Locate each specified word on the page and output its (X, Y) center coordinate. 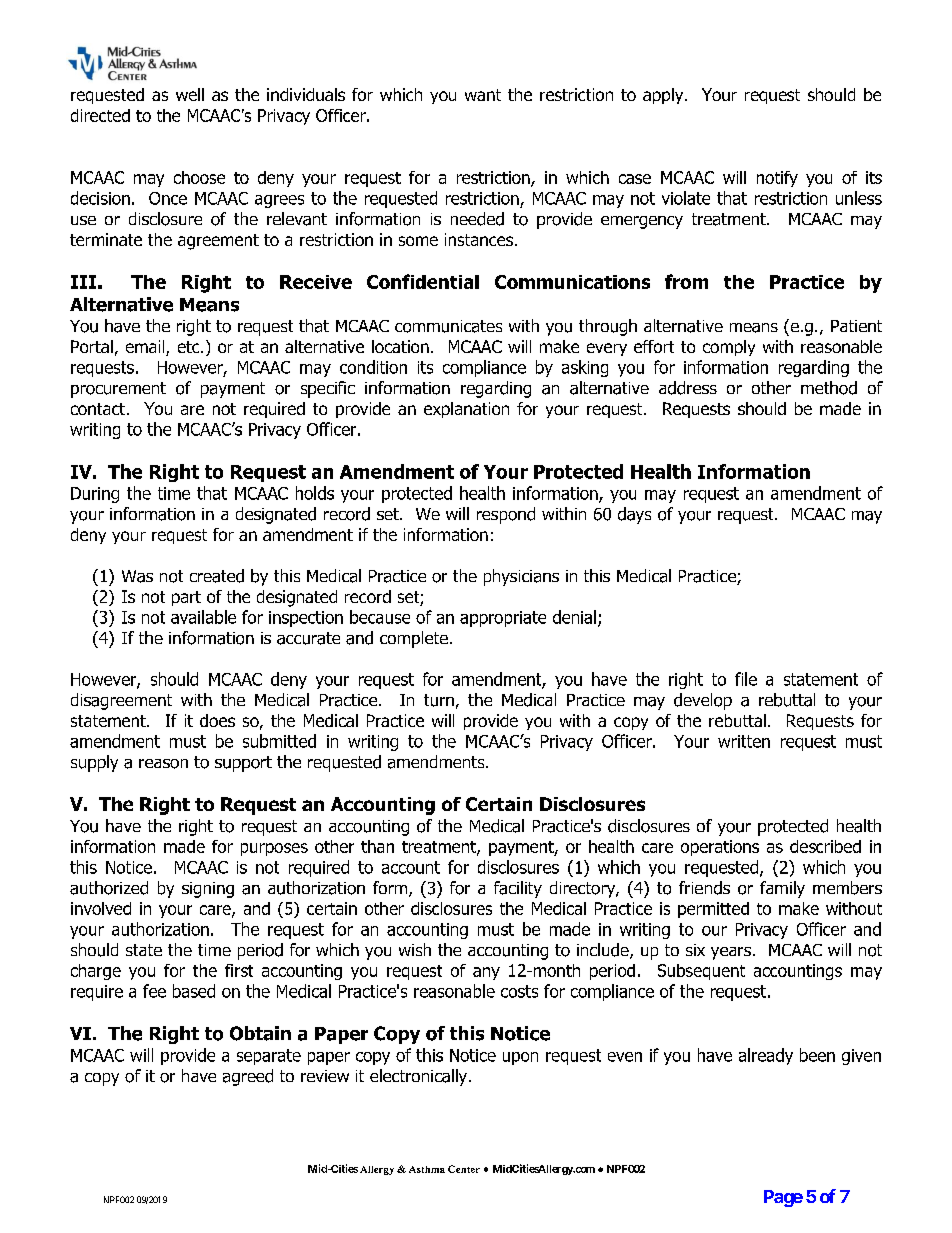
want (483, 95)
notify (777, 179)
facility (518, 889)
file (746, 679)
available (203, 617)
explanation (466, 410)
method (829, 388)
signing (208, 890)
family (782, 889)
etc (190, 347)
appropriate (503, 619)
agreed (248, 1077)
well (190, 94)
